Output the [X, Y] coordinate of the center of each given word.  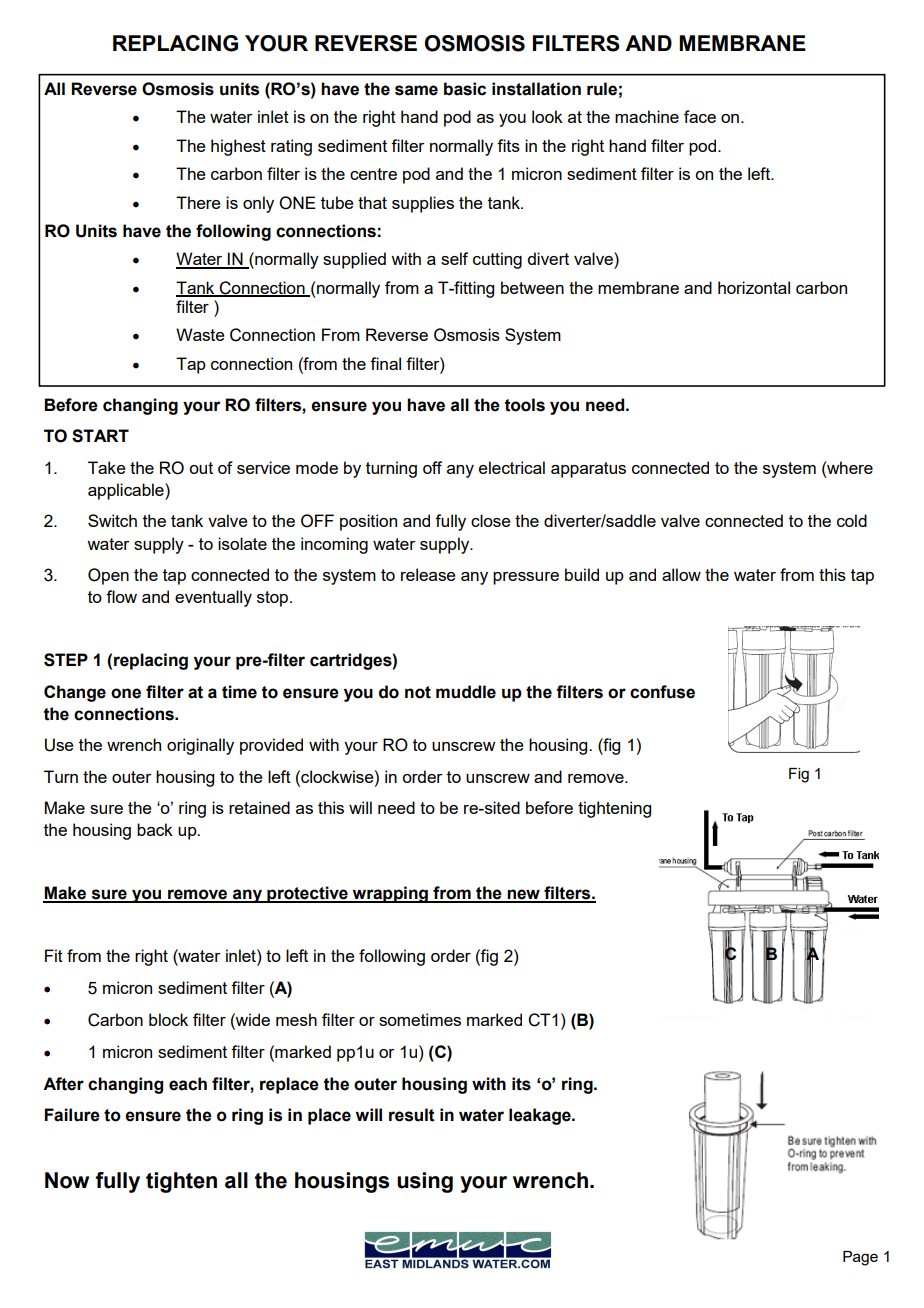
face [700, 116]
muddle [466, 692]
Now [67, 1180]
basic [465, 89]
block [168, 1019]
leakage [541, 1116]
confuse [662, 692]
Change [75, 693]
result [412, 1115]
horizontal [754, 287]
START [100, 436]
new [524, 895]
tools [525, 405]
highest [238, 147]
